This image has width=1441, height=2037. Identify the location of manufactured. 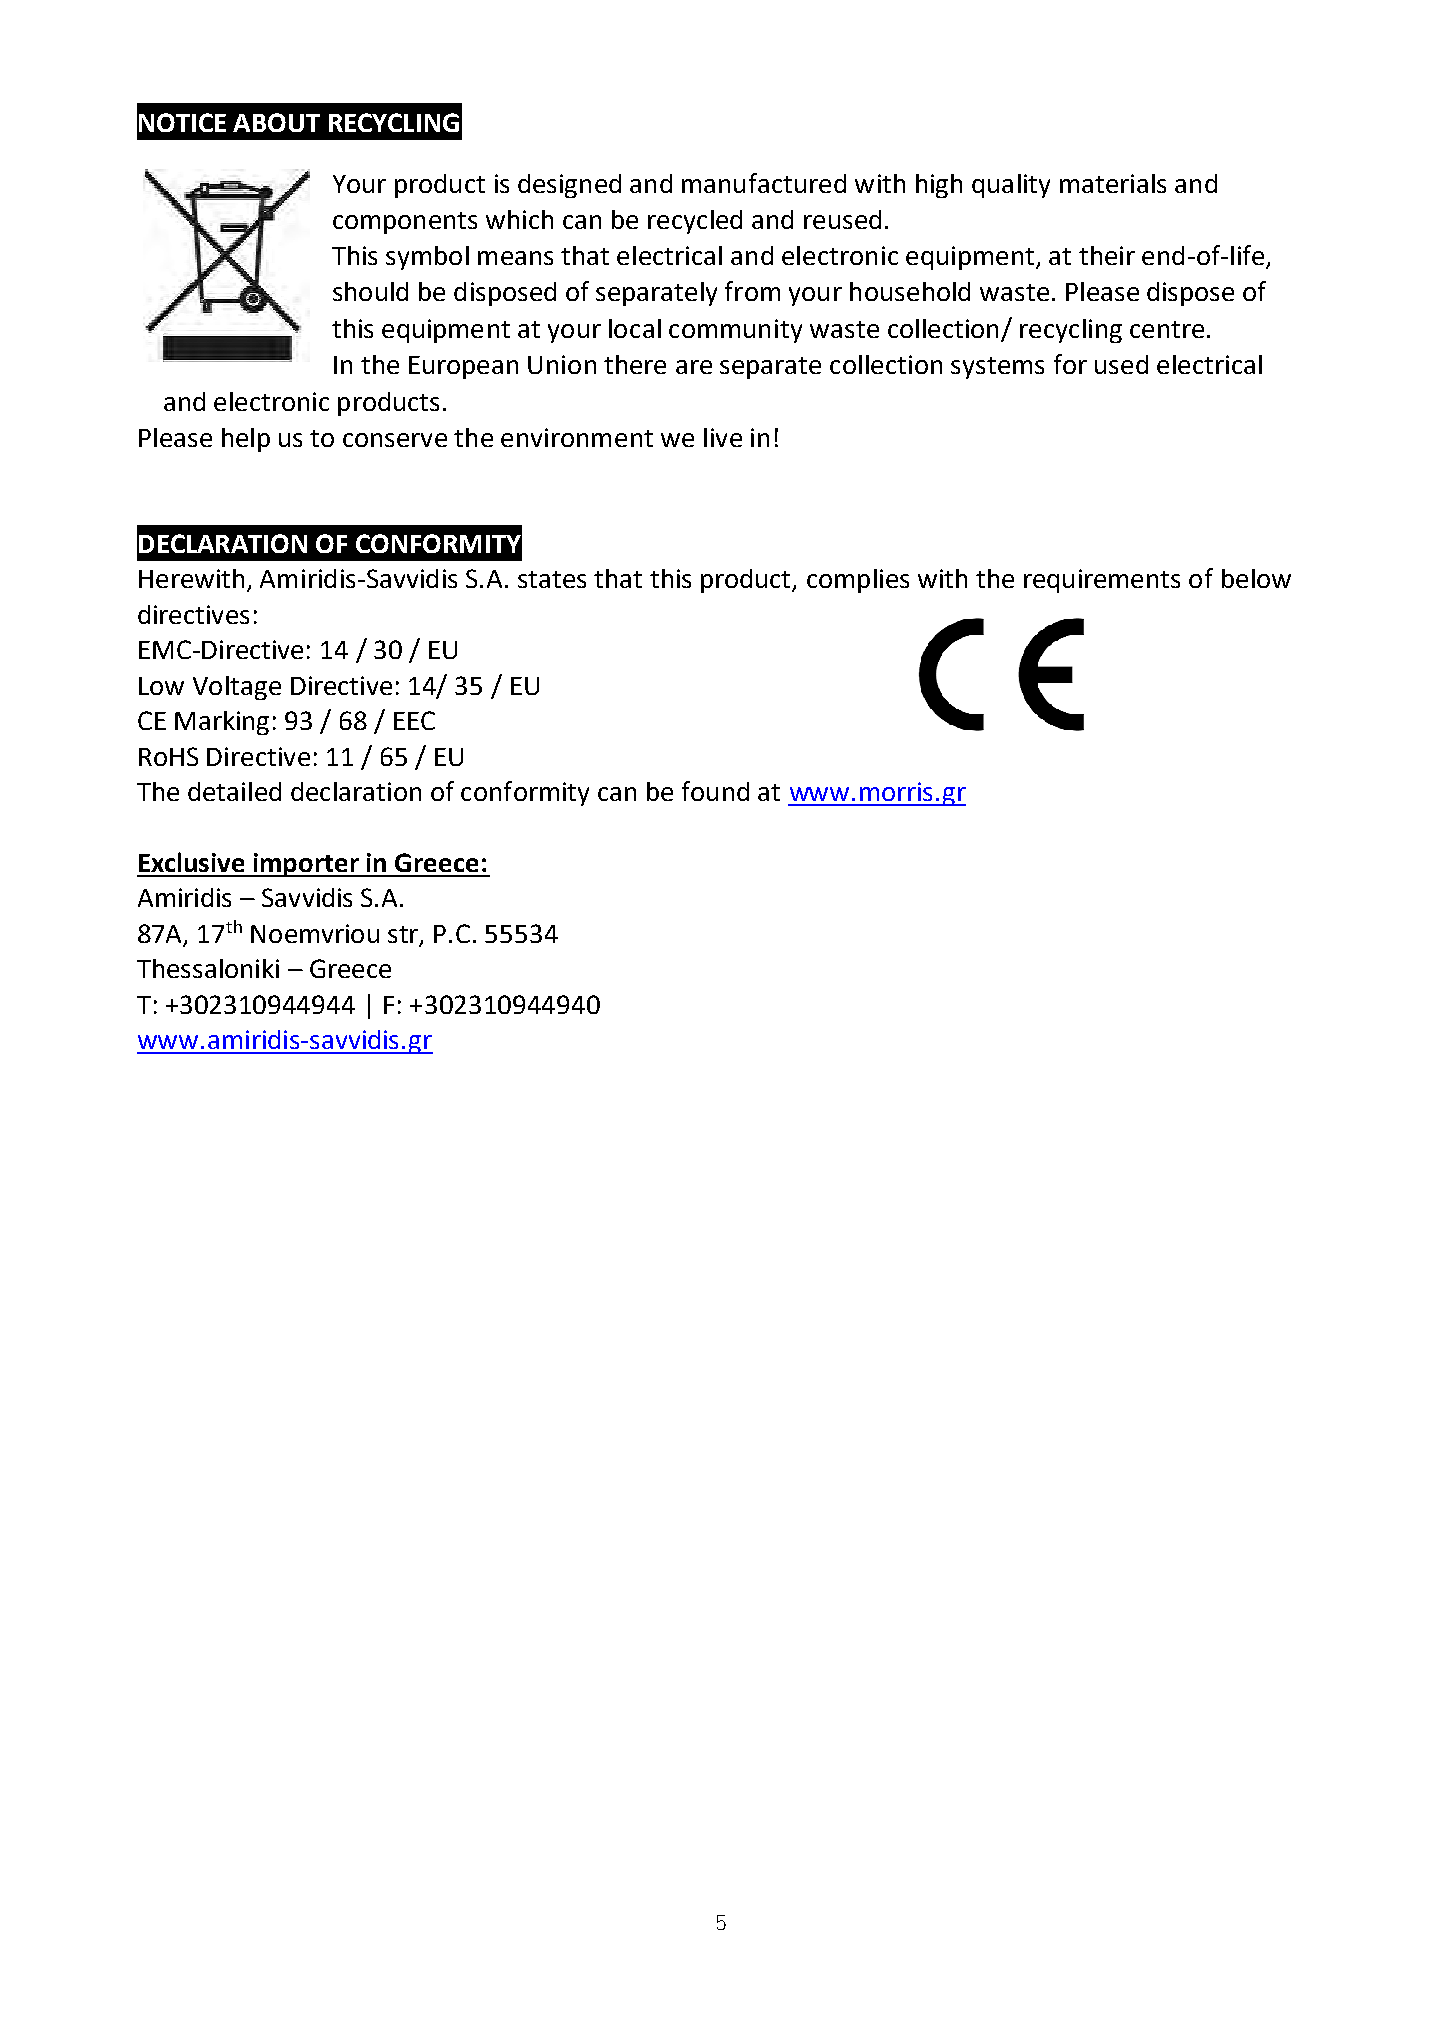
(764, 183).
